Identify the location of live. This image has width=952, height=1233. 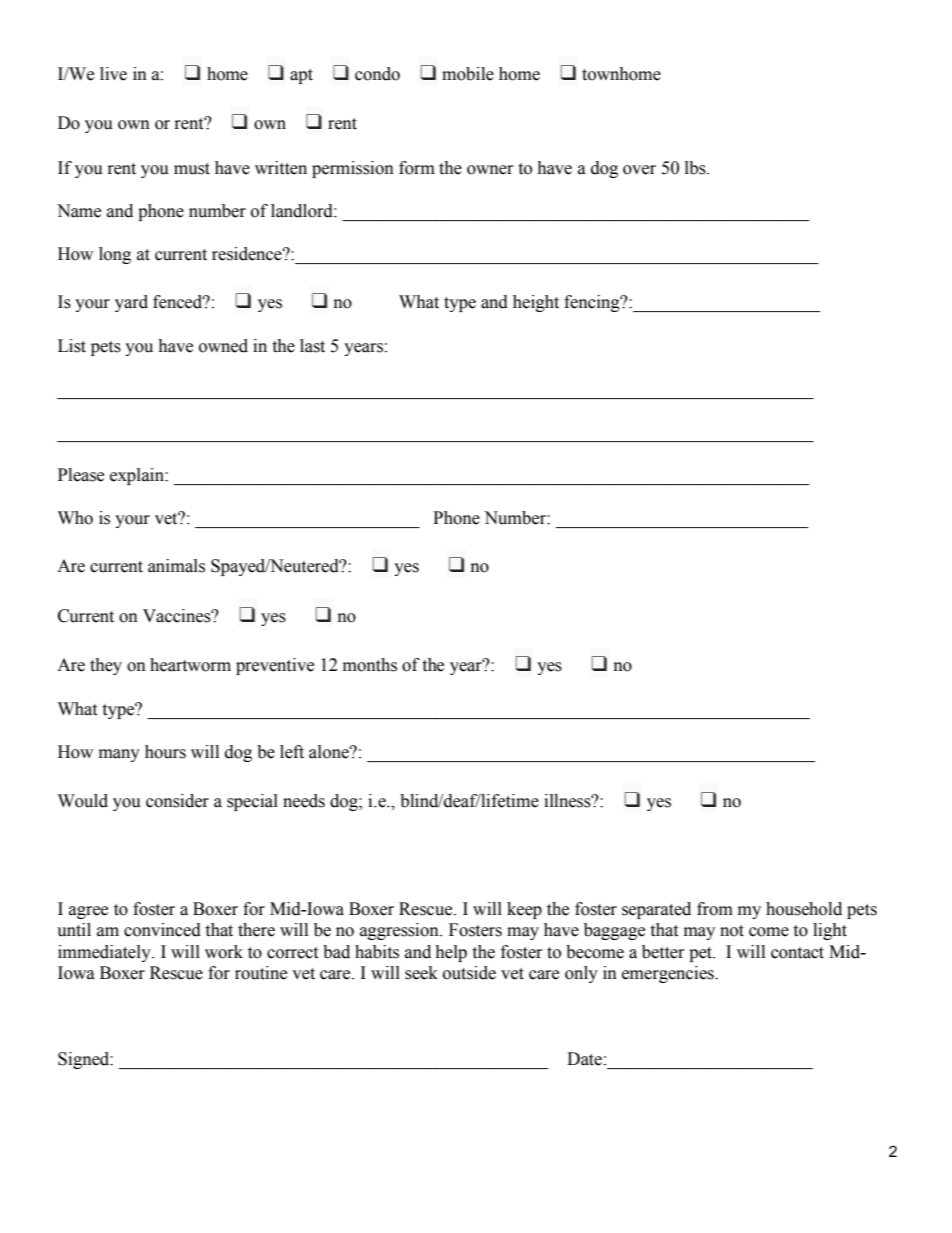
(113, 74).
